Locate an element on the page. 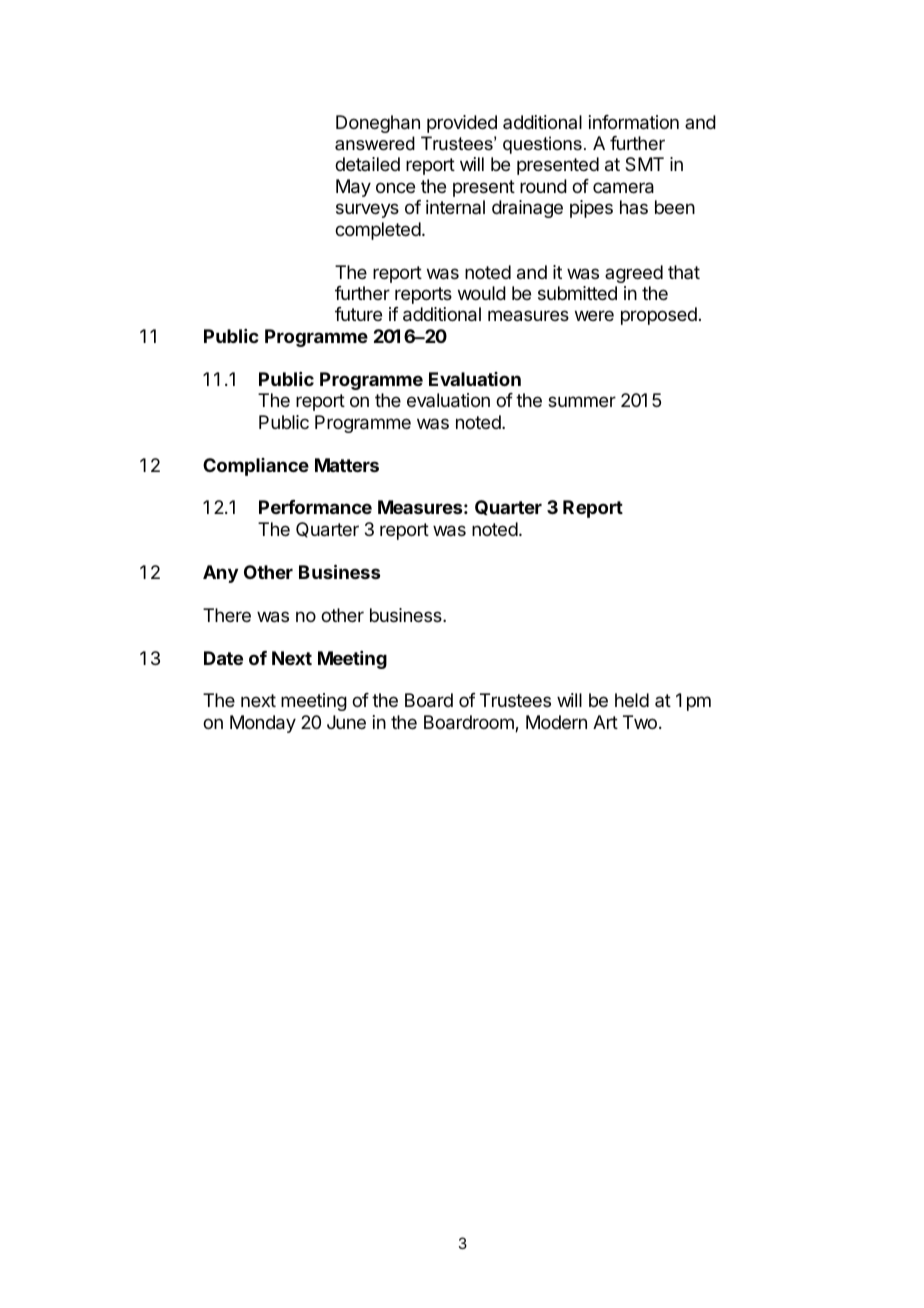 This page has width=924, height=1308. summer is located at coordinates (582, 401).
